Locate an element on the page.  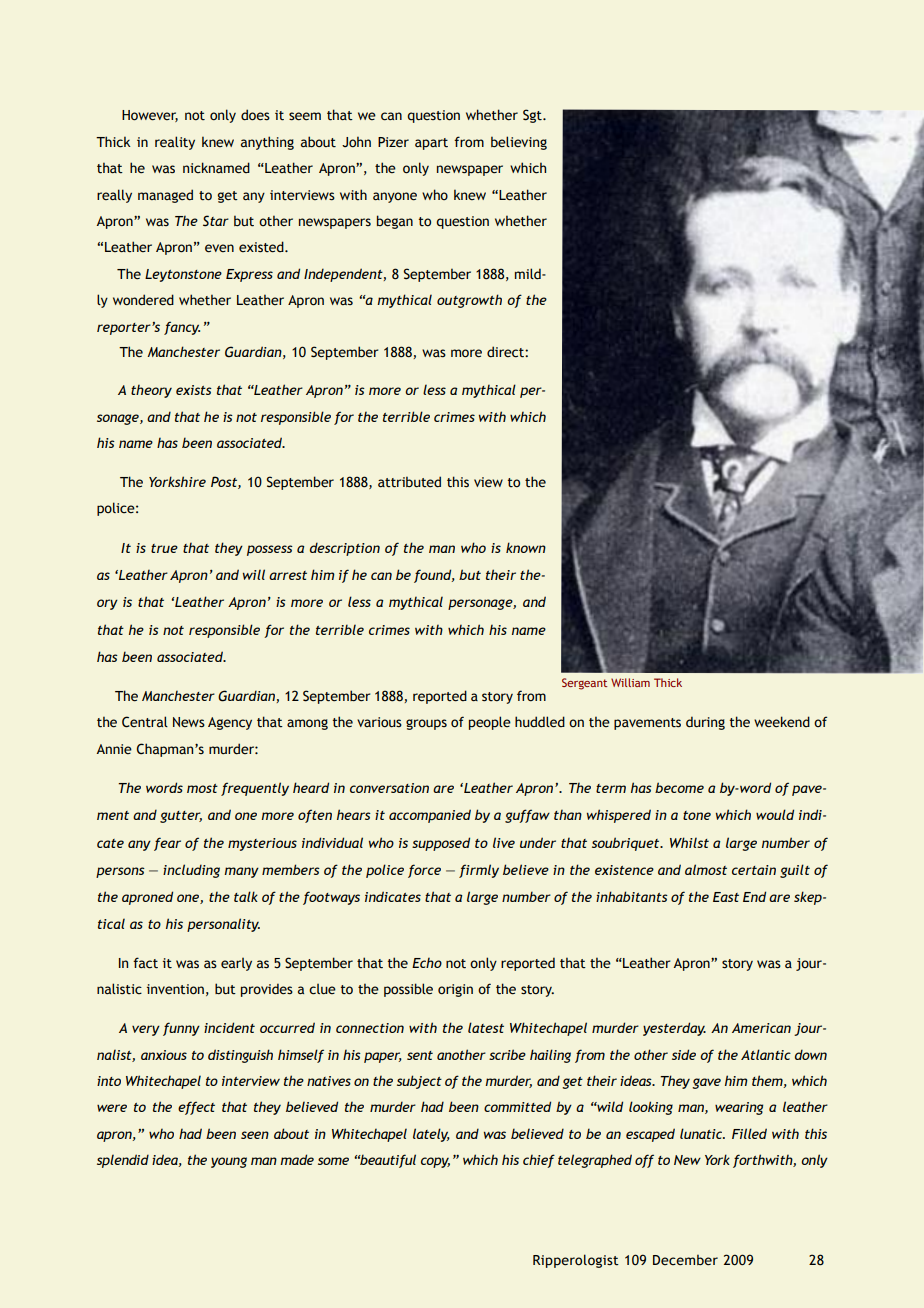
Sgt is located at coordinates (533, 116).
